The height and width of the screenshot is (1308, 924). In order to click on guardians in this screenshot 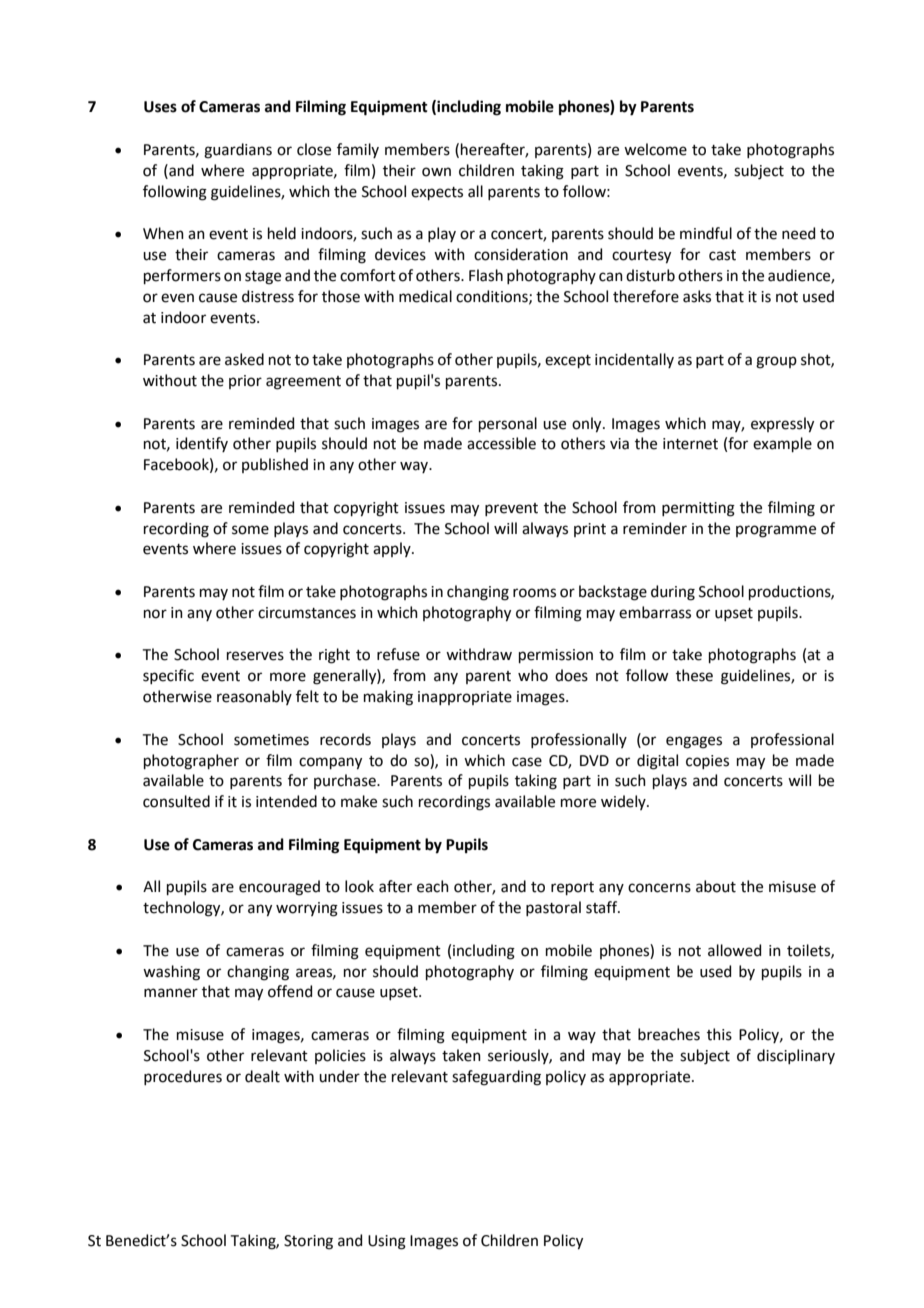, I will do `click(238, 151)`.
